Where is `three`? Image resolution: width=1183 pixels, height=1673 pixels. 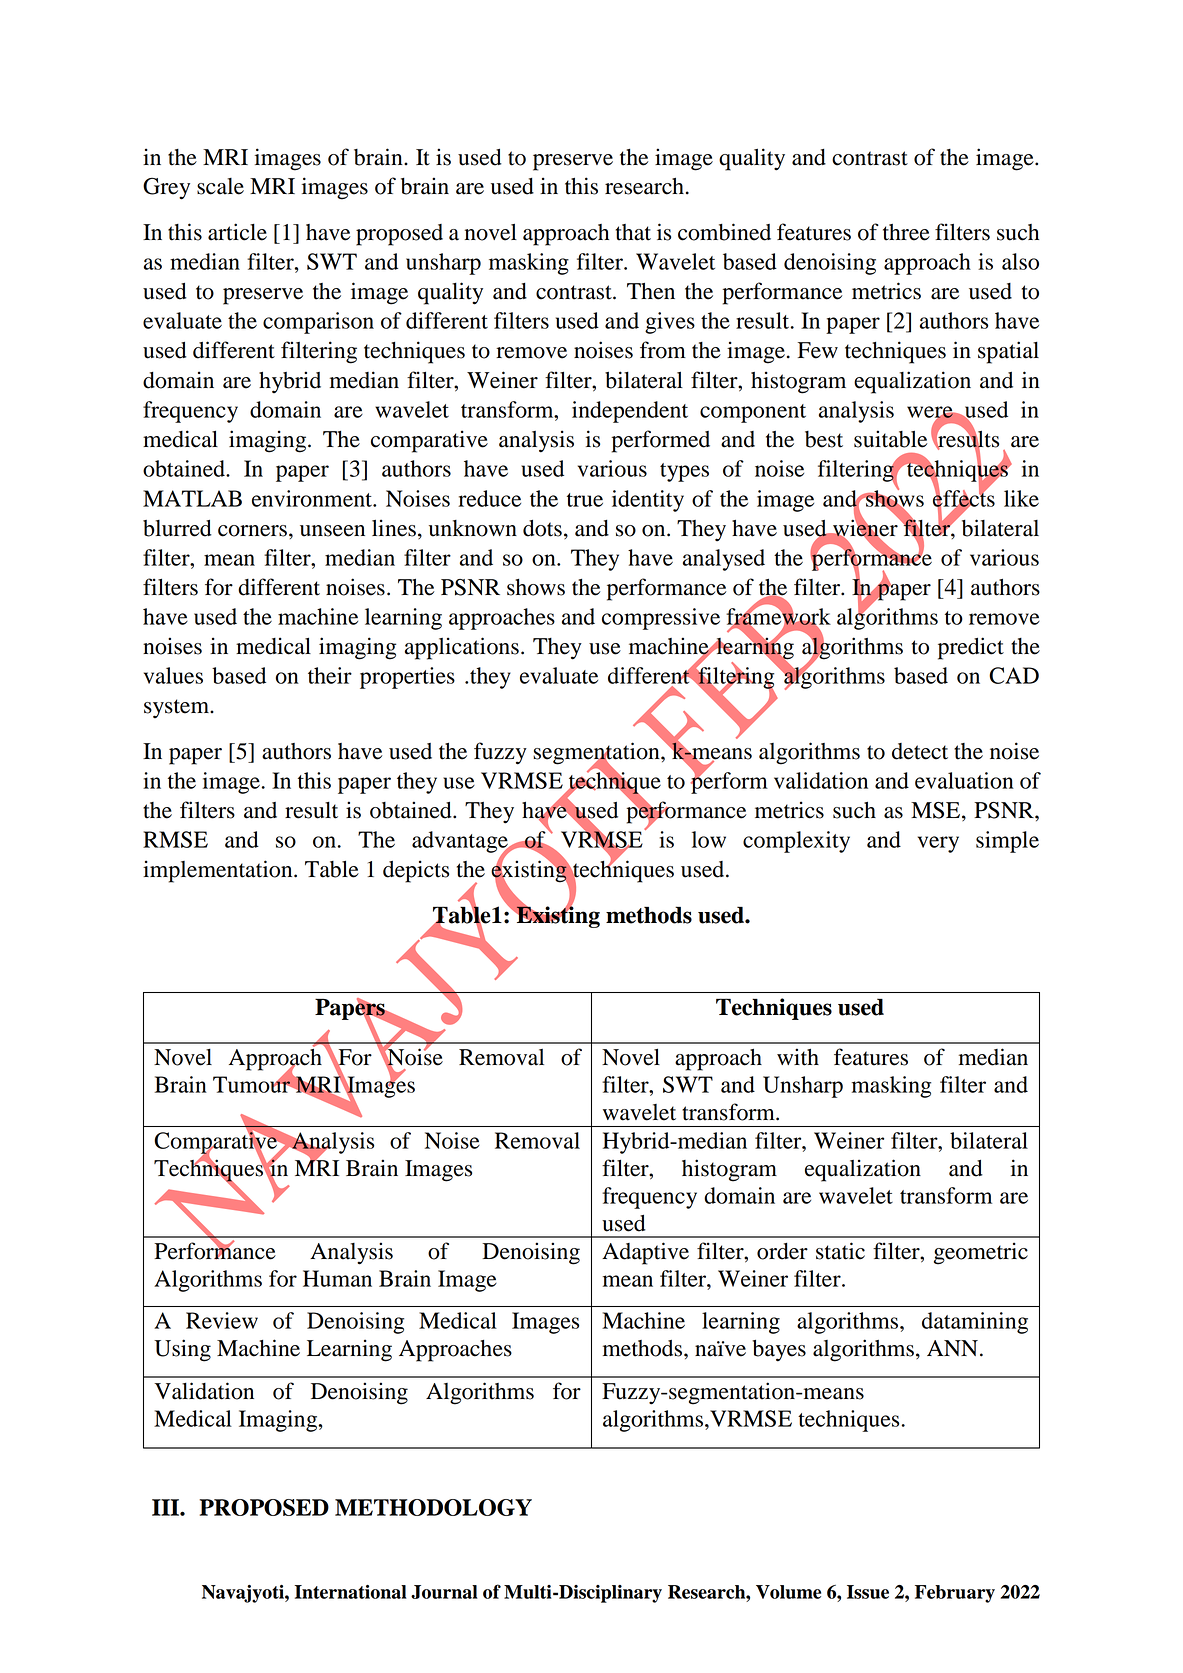
three is located at coordinates (906, 232).
